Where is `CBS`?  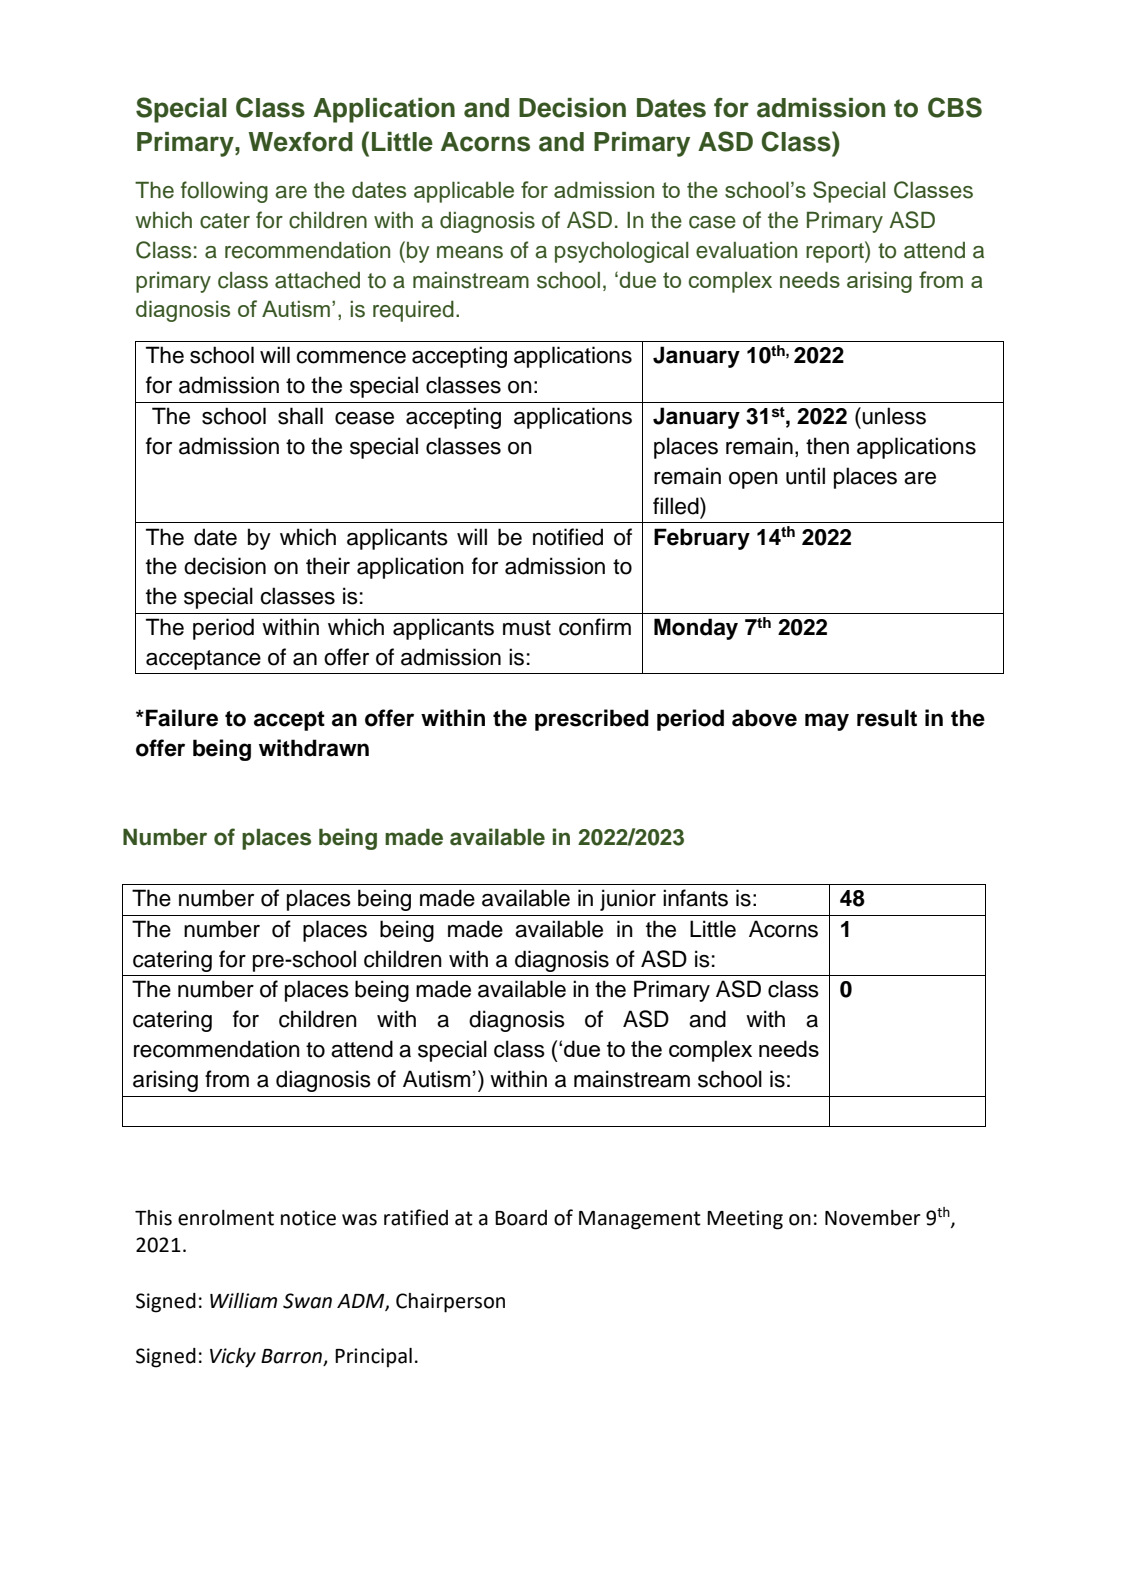
CBS is located at coordinates (955, 107).
